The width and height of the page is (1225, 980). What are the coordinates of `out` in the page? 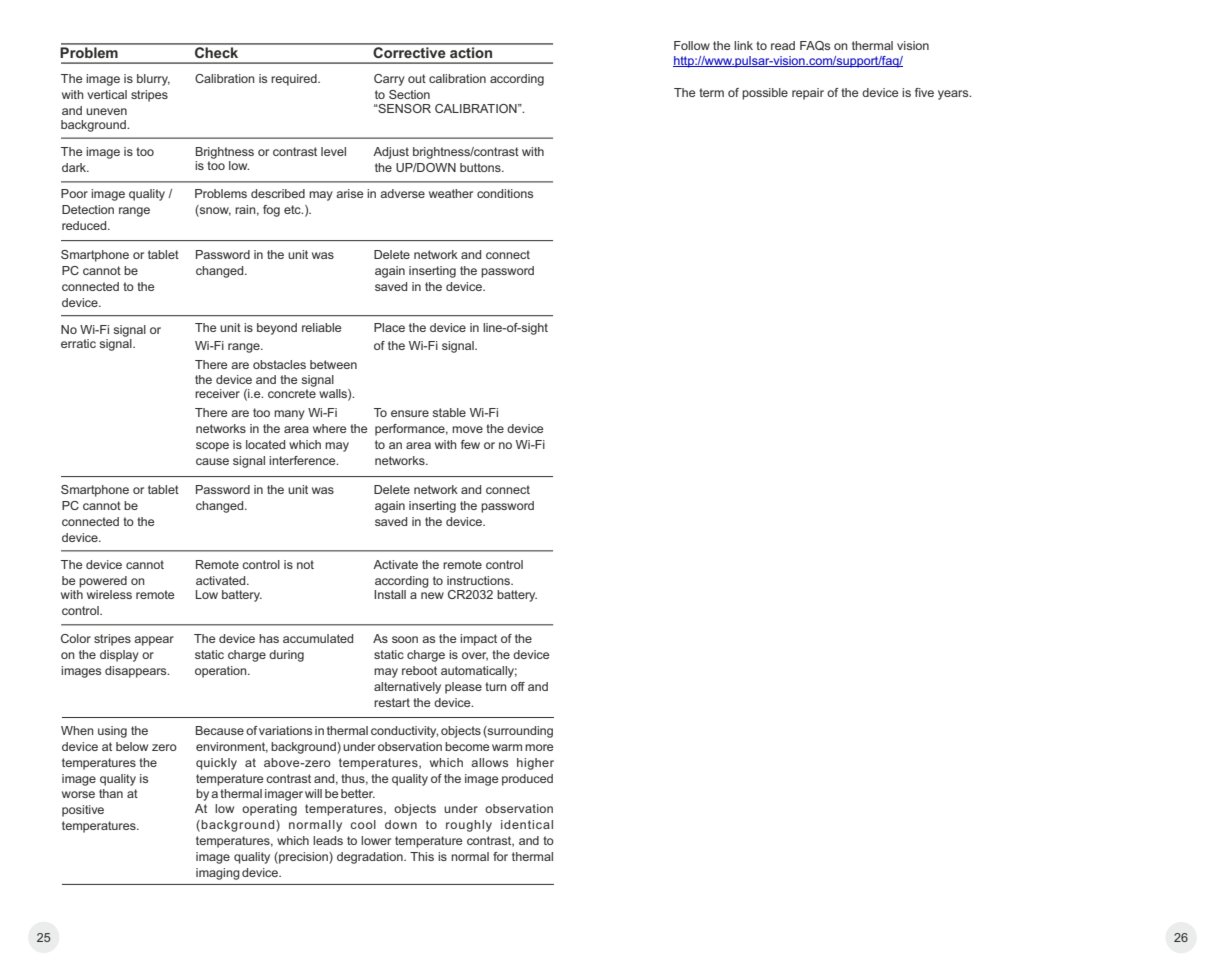 It's located at (417, 78).
